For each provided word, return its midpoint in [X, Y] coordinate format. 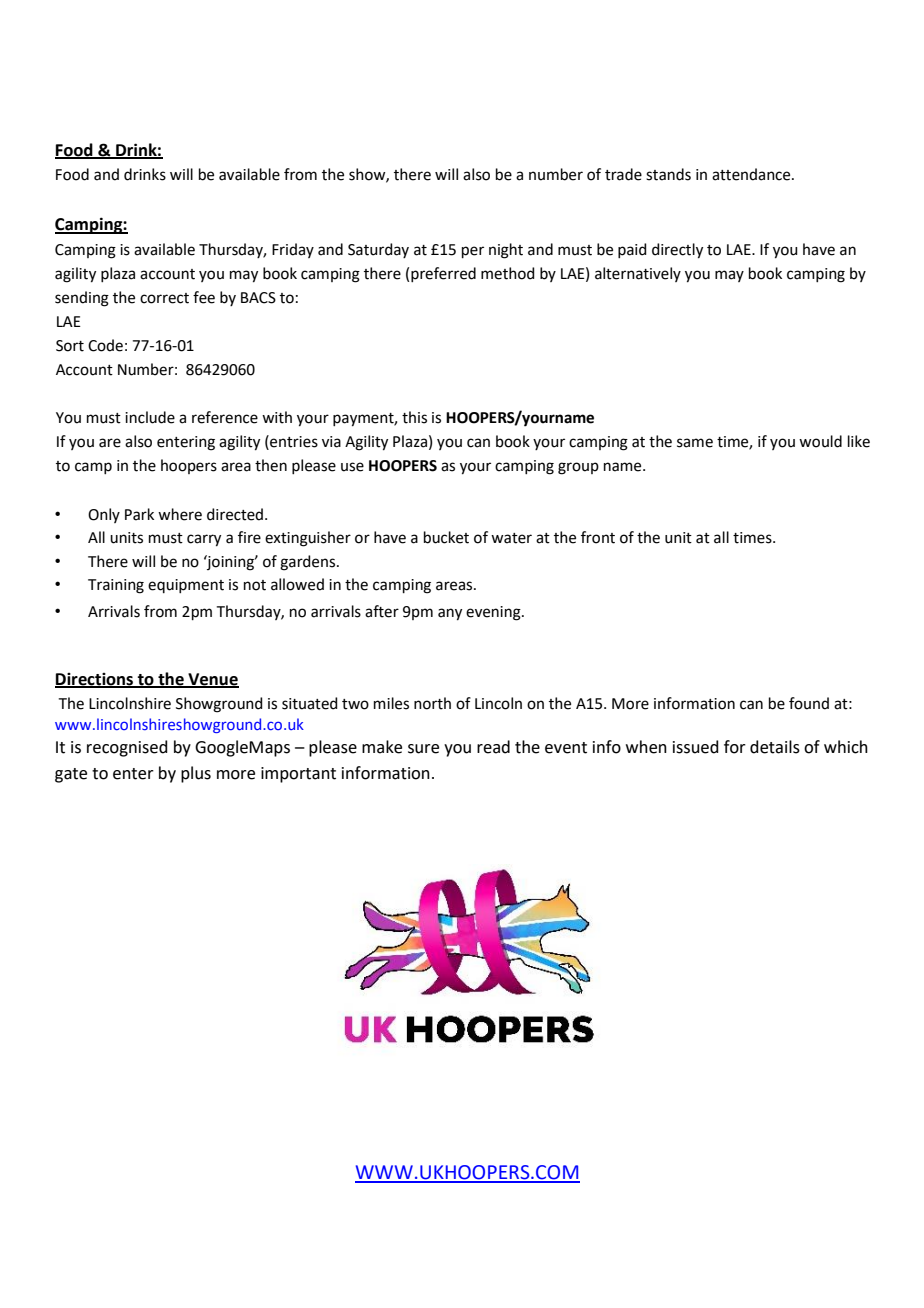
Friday [293, 250]
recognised [127, 748]
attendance [752, 174]
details [775, 747]
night [506, 251]
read [493, 747]
